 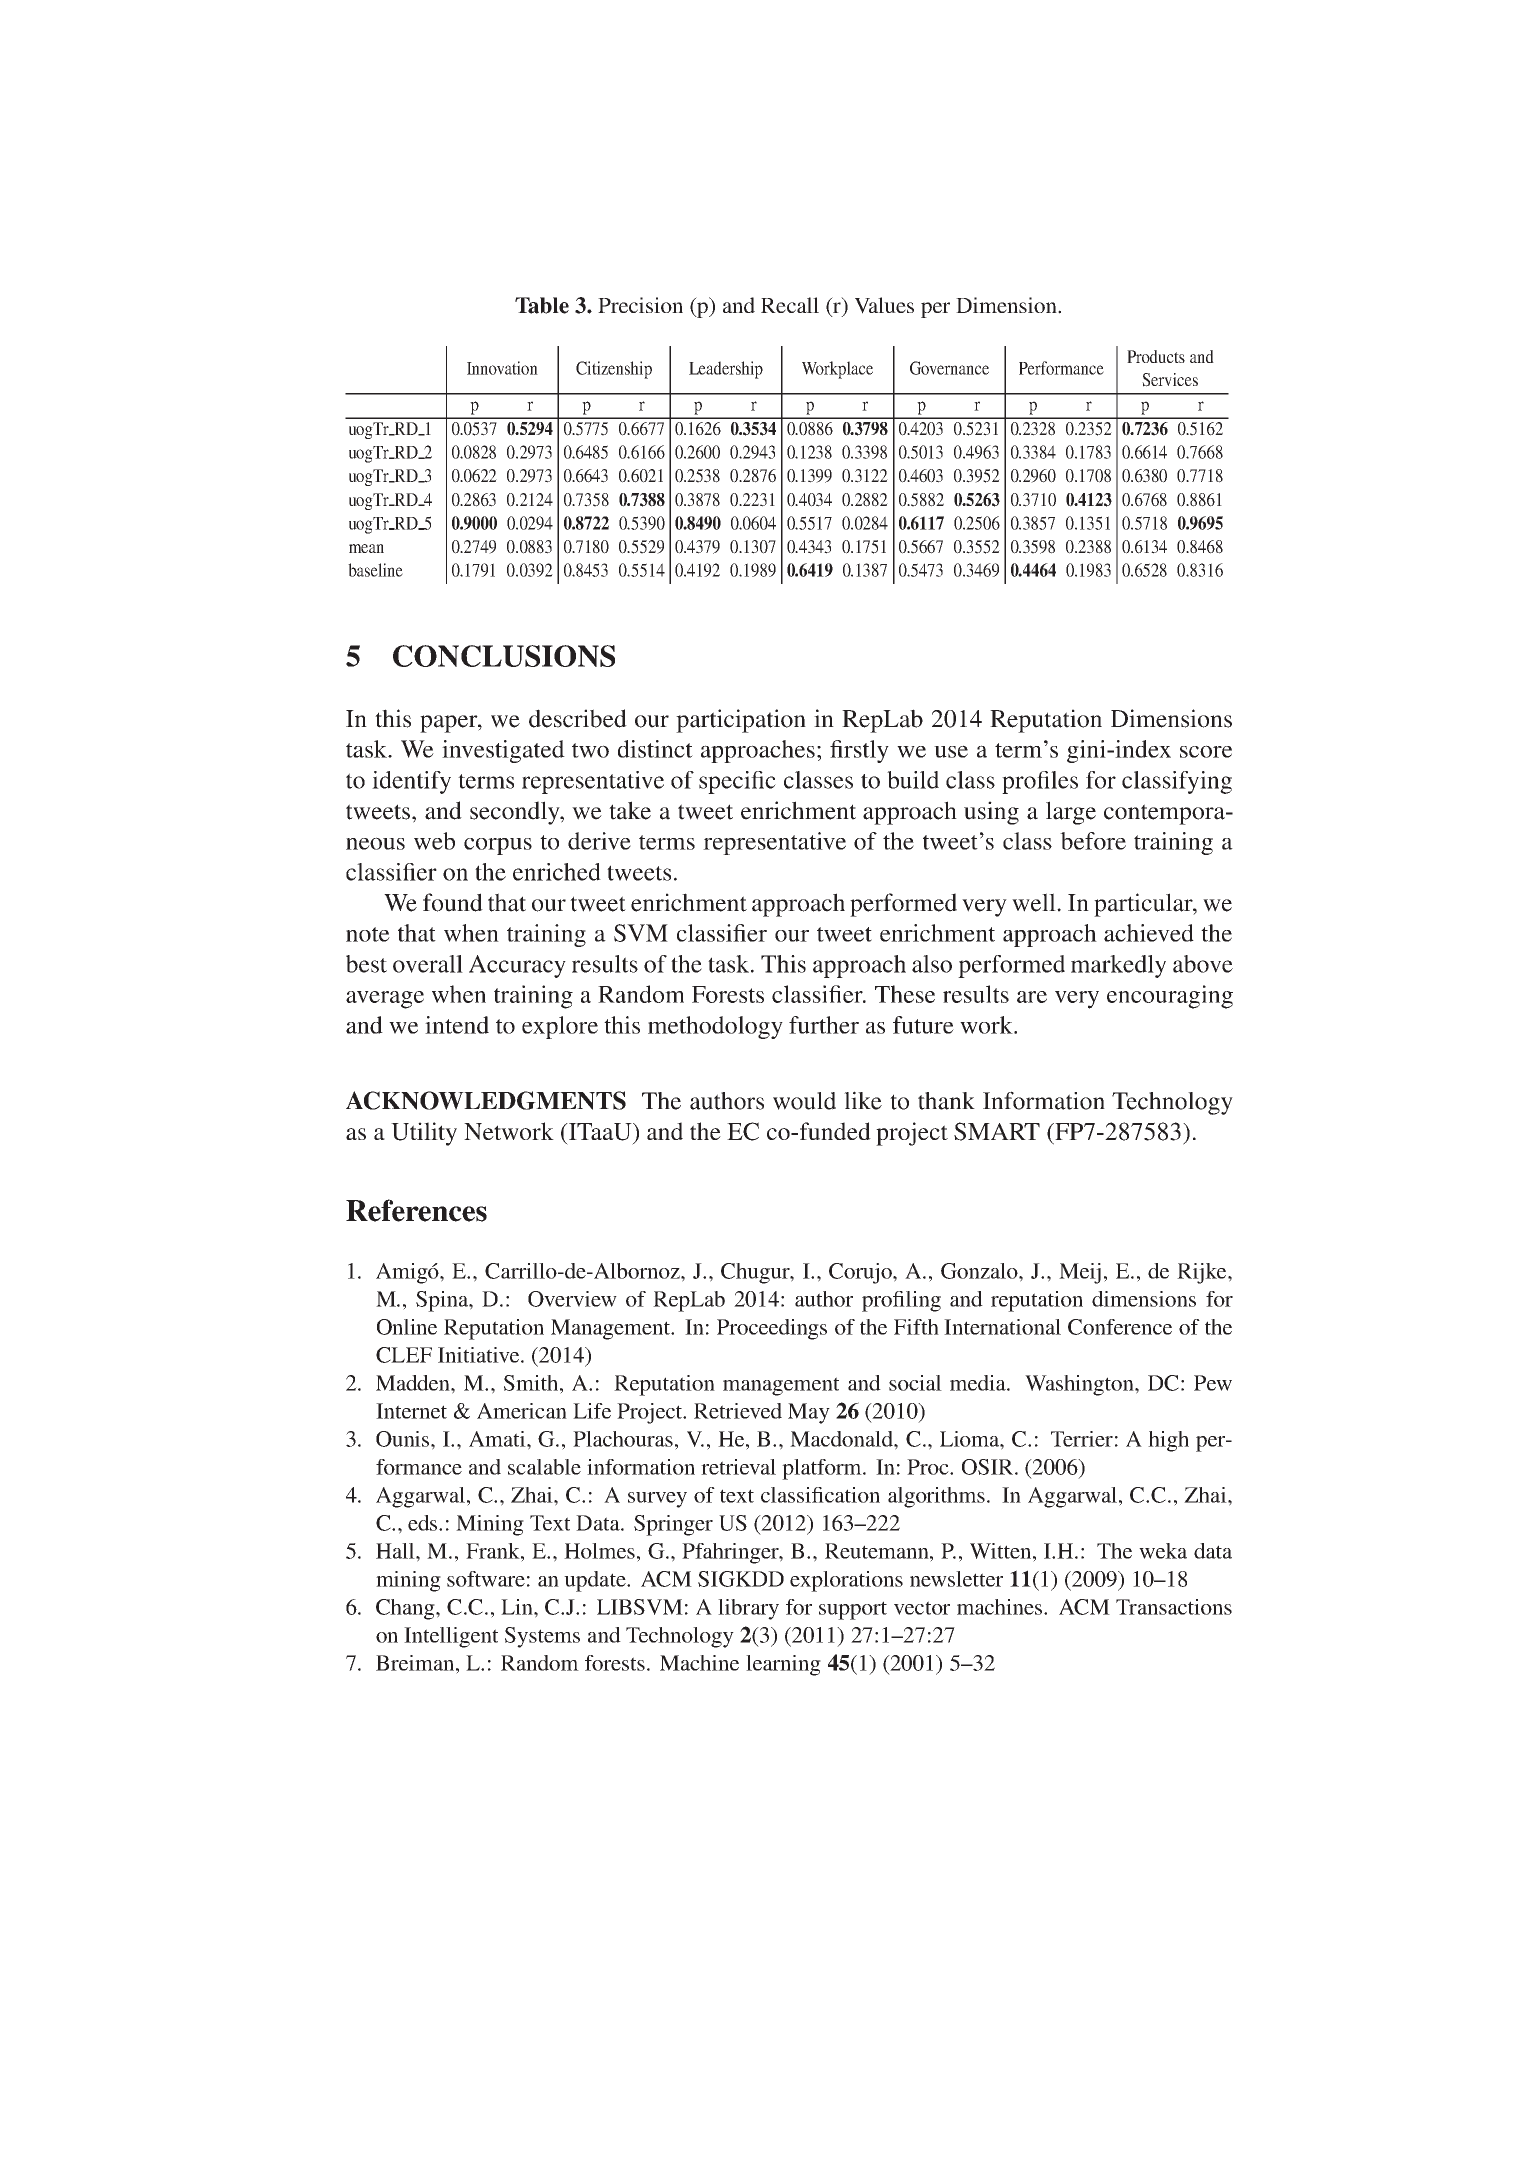 I want to click on CONCLUSIONS, so click(x=504, y=656).
